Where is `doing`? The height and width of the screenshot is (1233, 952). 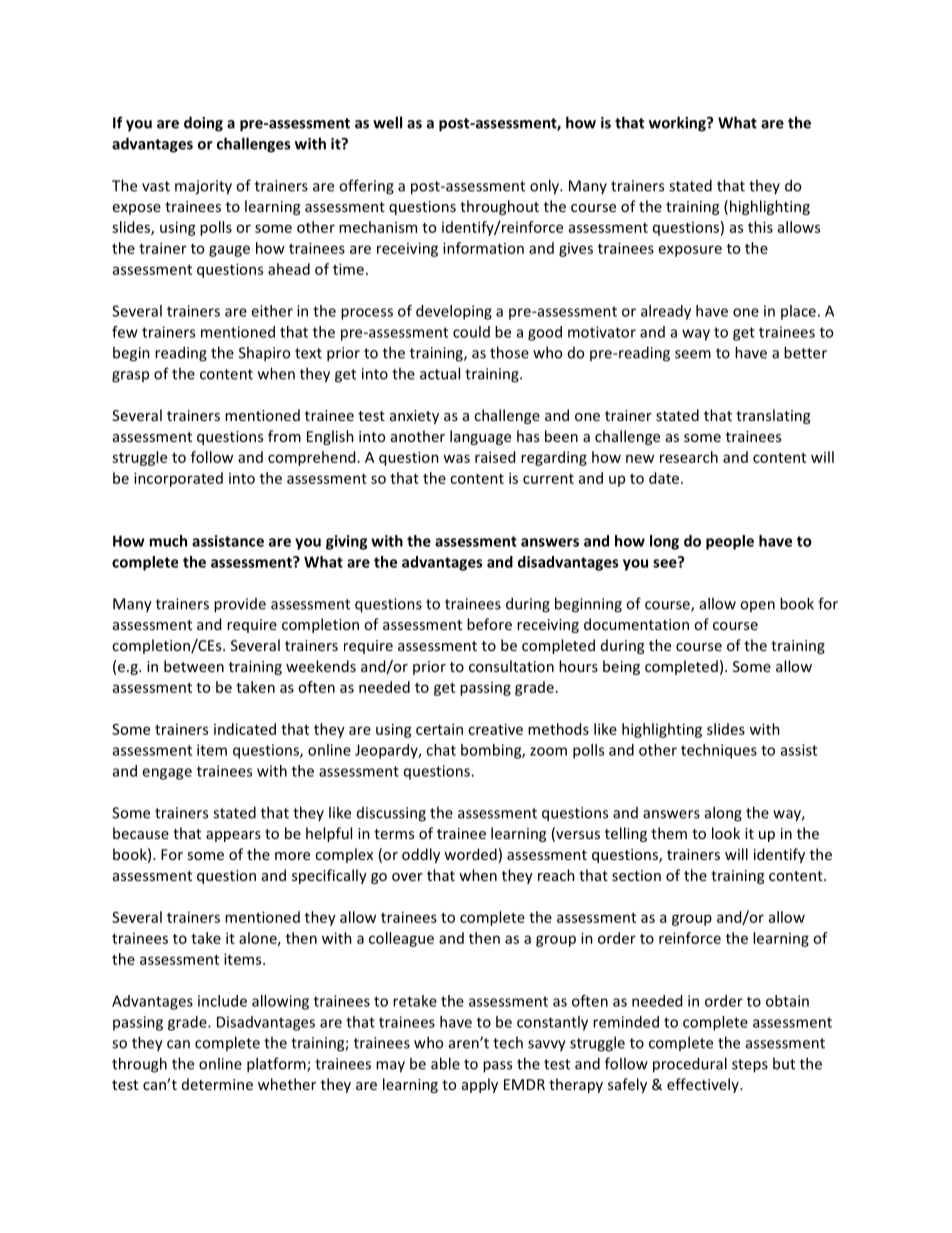
doing is located at coordinates (203, 124).
